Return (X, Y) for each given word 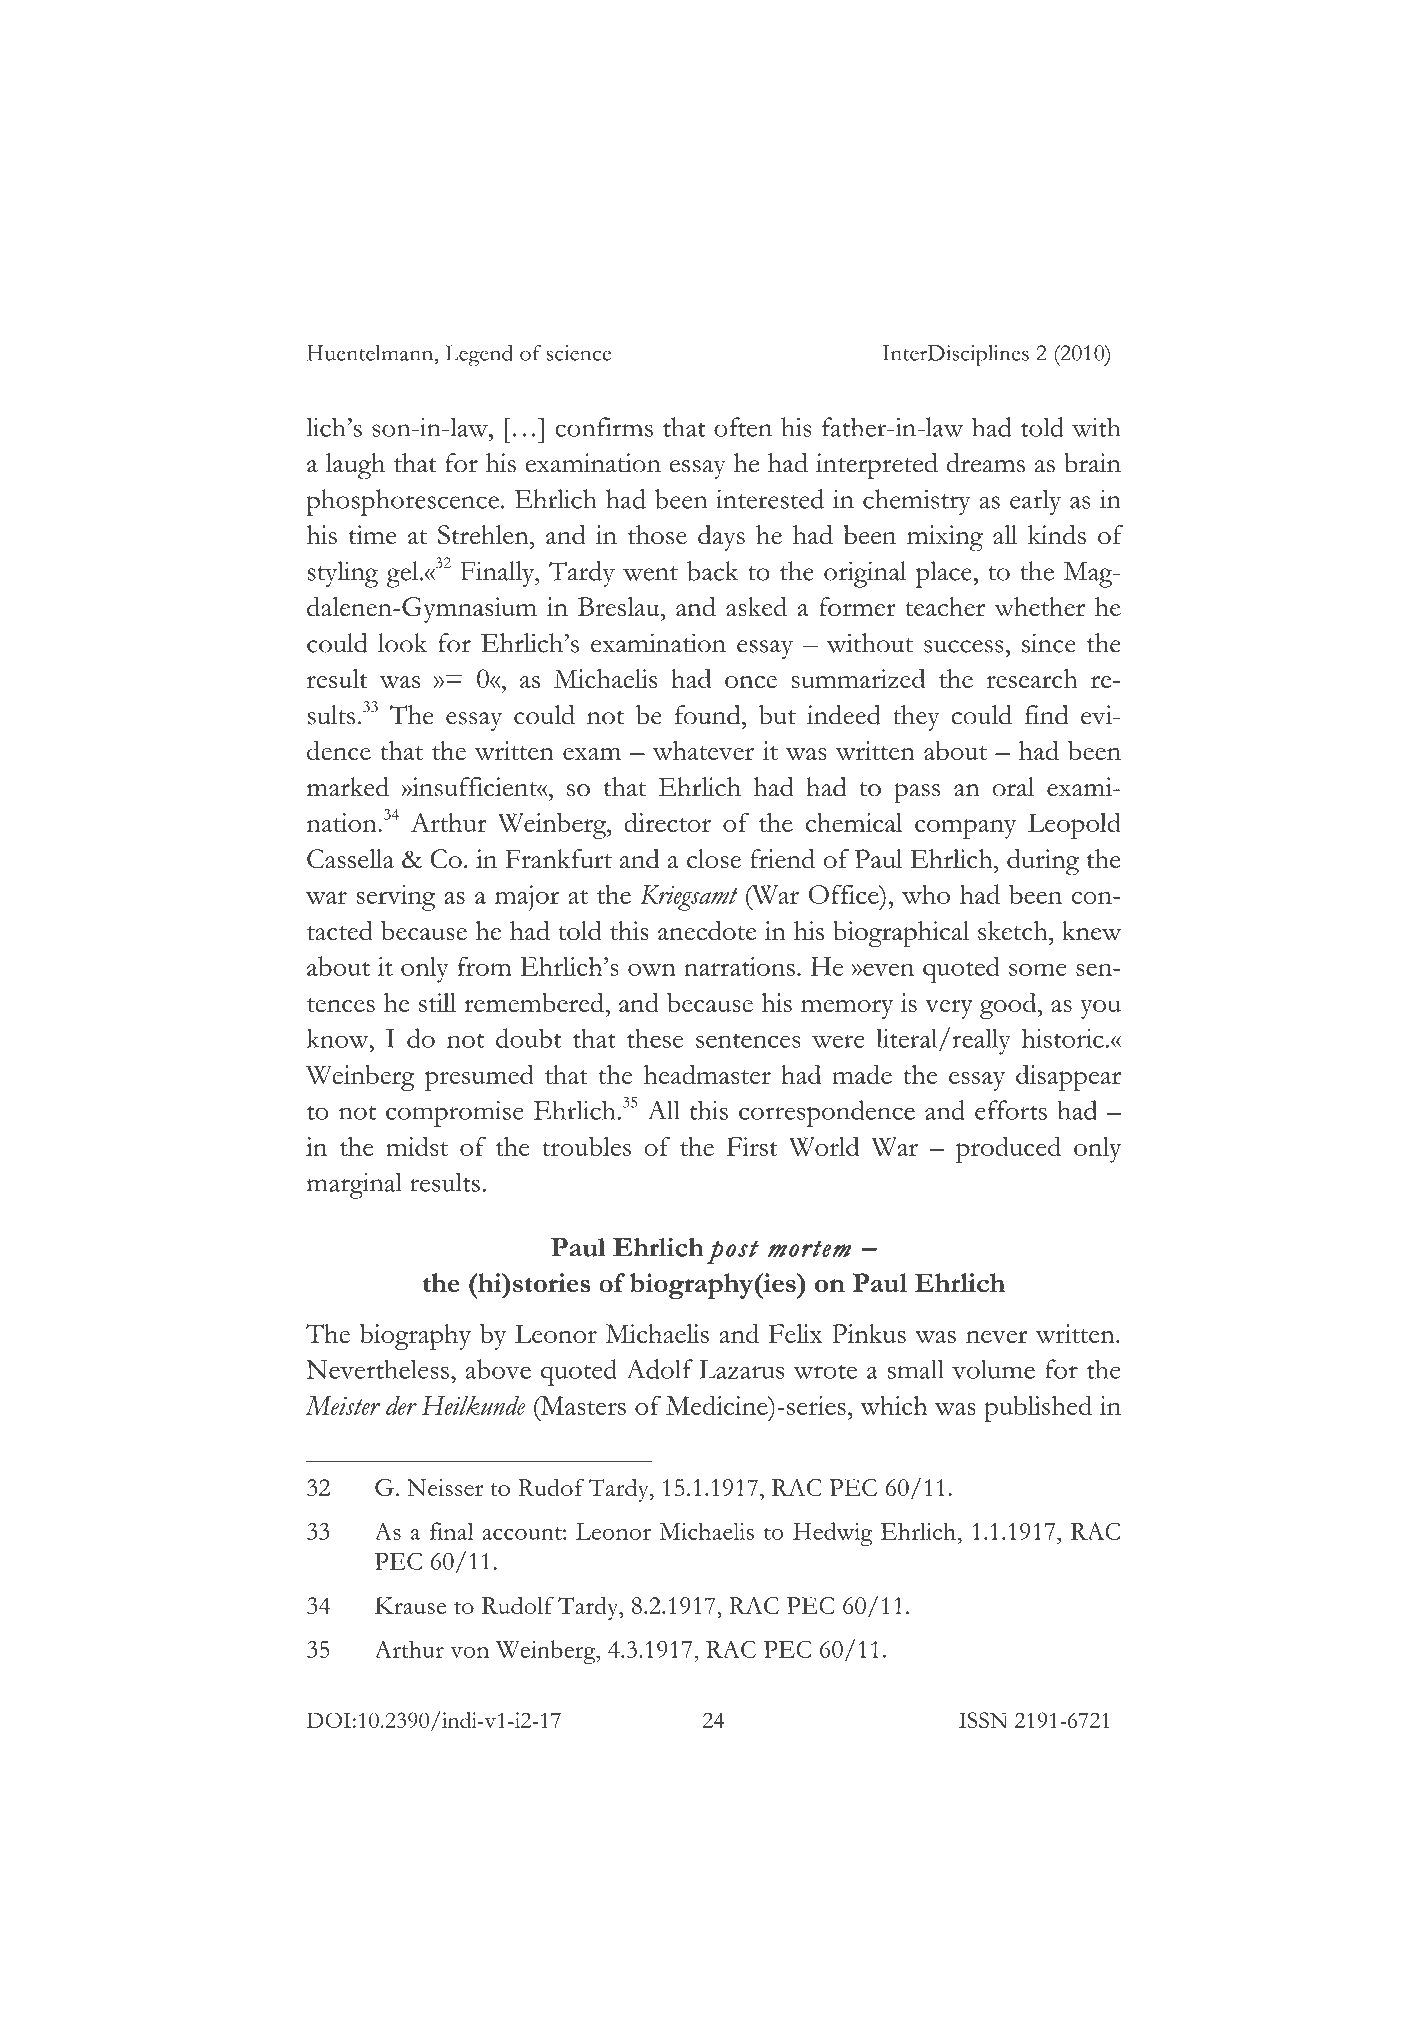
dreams (986, 463)
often (743, 427)
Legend (479, 356)
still (437, 1002)
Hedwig (833, 1534)
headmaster (707, 1074)
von (469, 1652)
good (1009, 1006)
